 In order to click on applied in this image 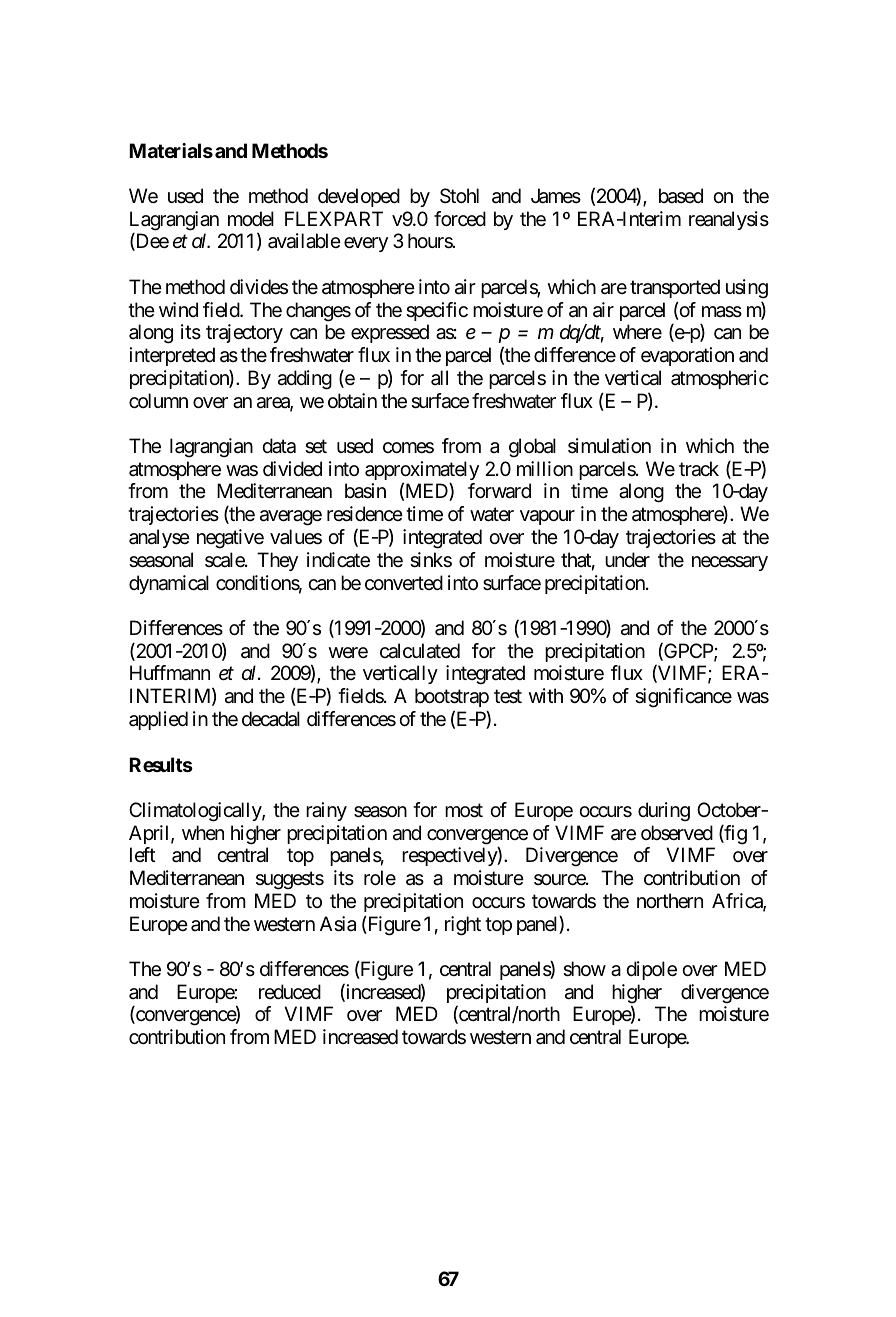, I will do `click(158, 720)`.
